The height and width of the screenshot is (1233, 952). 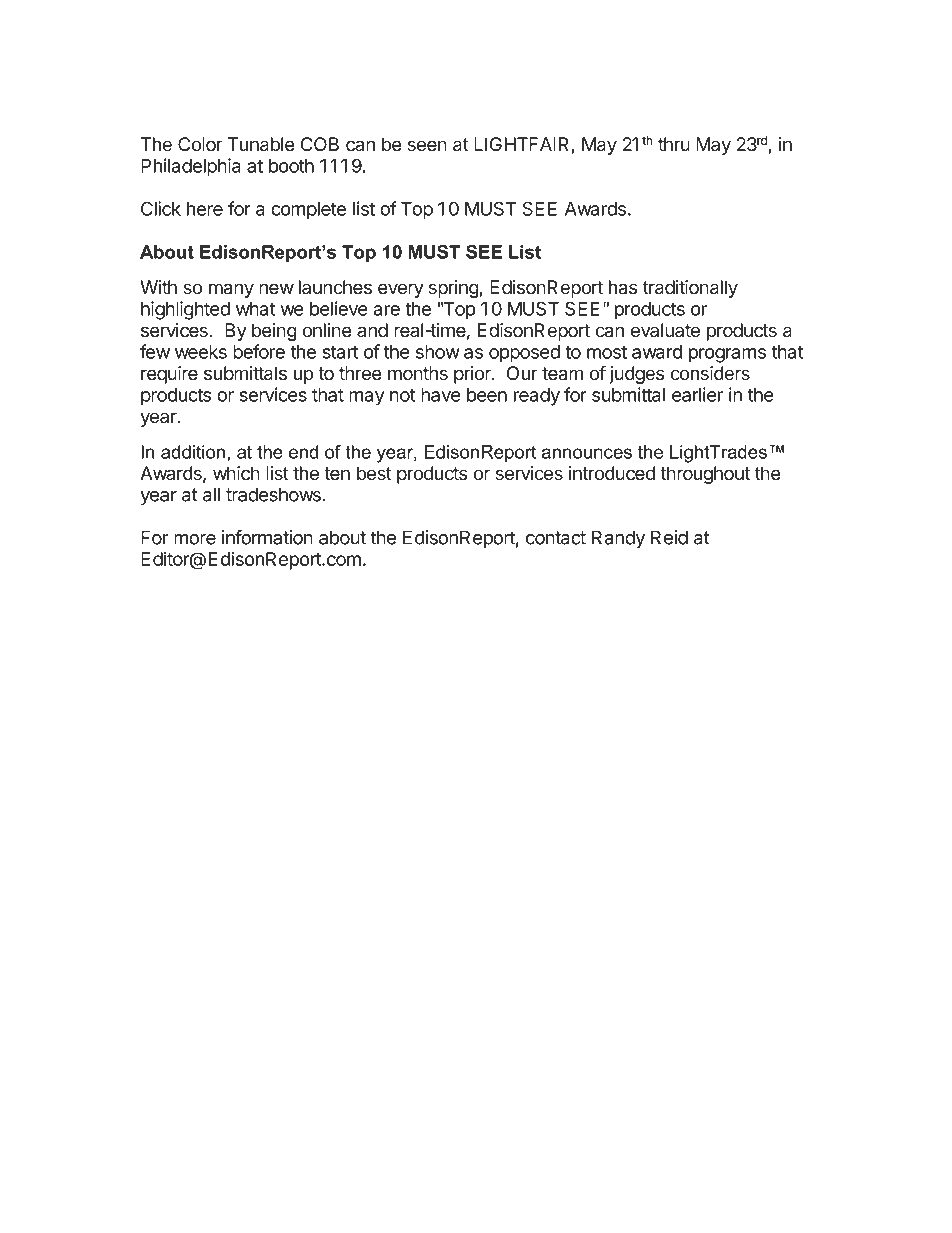 What do you see at coordinates (201, 352) in the screenshot?
I see `weeks` at bounding box center [201, 352].
